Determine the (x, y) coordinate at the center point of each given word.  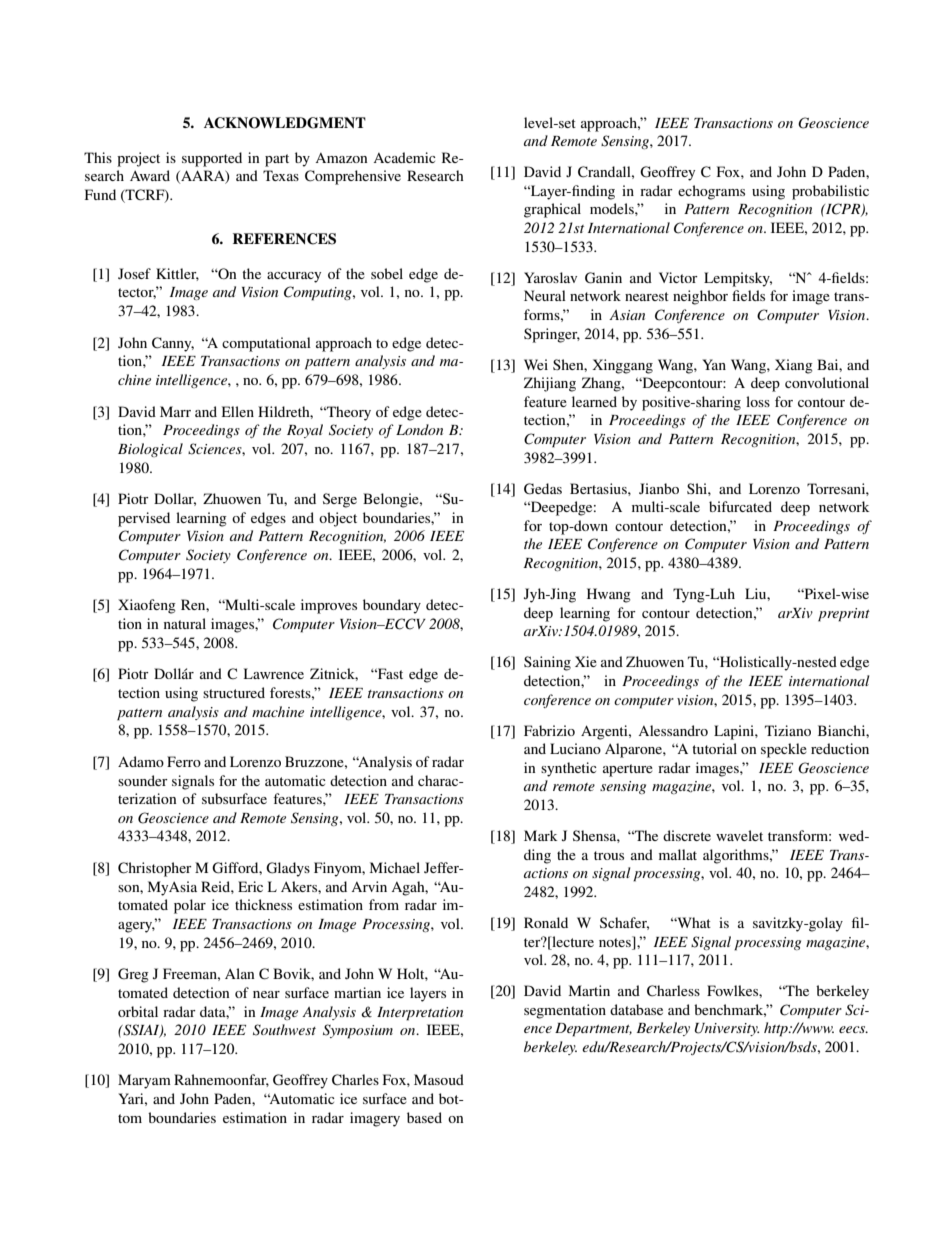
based (424, 1117)
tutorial (714, 748)
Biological (150, 450)
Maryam (144, 1081)
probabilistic (830, 192)
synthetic (569, 769)
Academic (404, 157)
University (727, 1029)
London (419, 429)
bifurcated (740, 506)
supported (212, 159)
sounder (143, 780)
